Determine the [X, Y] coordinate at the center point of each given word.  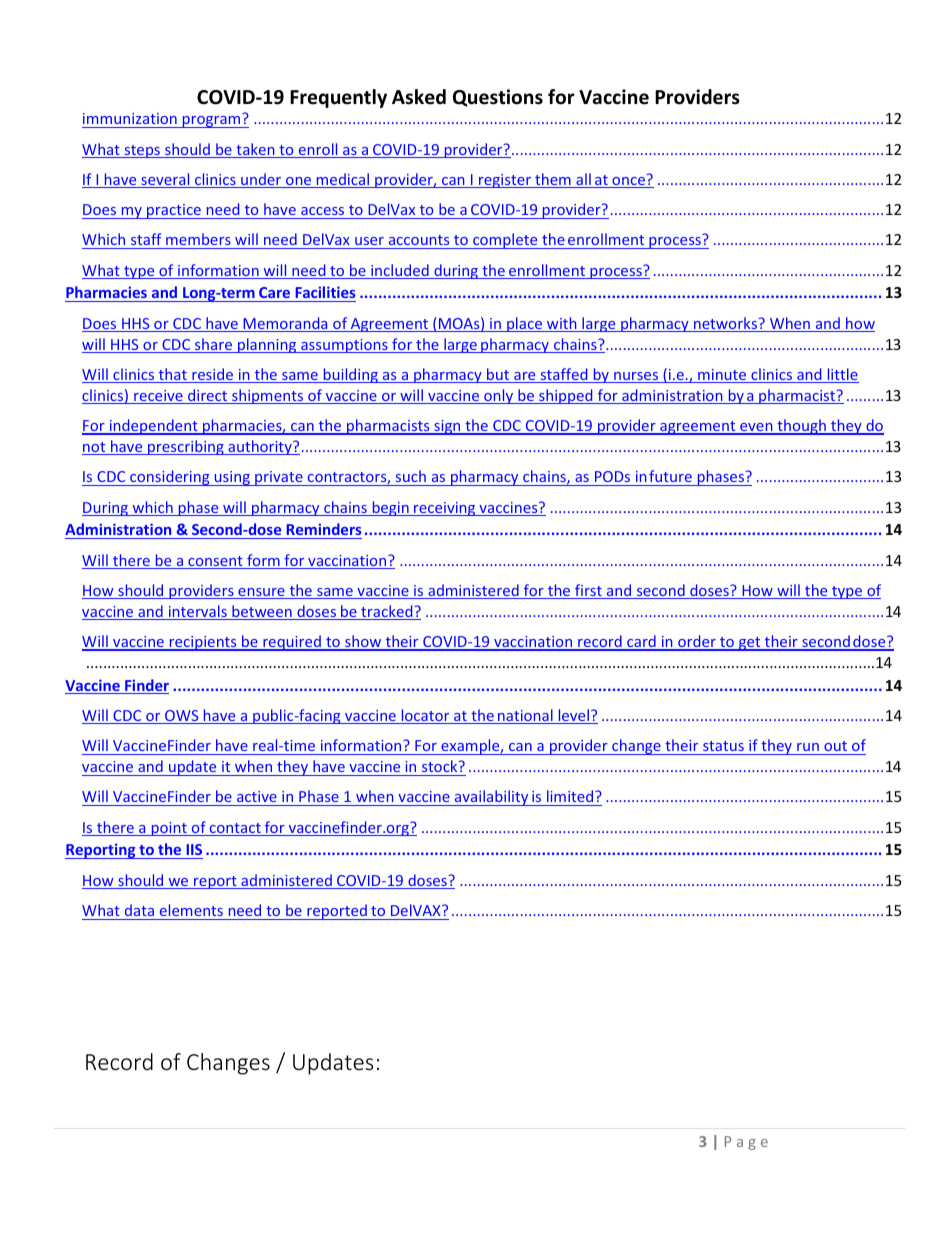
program [211, 122]
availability [491, 798]
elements [191, 910]
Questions [498, 98]
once [628, 182]
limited [570, 798]
